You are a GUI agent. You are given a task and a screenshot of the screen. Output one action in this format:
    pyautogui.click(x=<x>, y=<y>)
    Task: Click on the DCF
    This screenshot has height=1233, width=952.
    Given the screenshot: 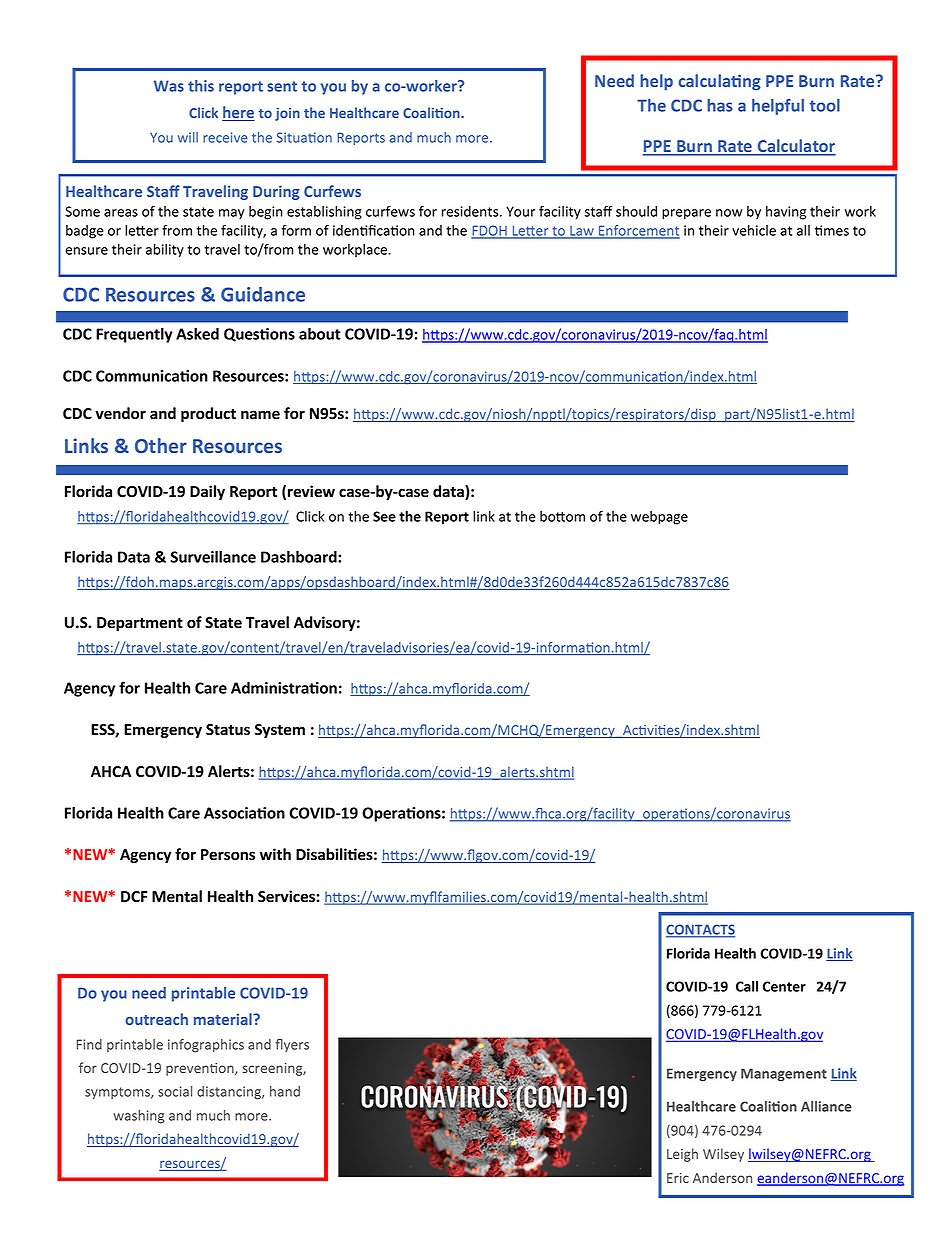 What is the action you would take?
    pyautogui.click(x=134, y=896)
